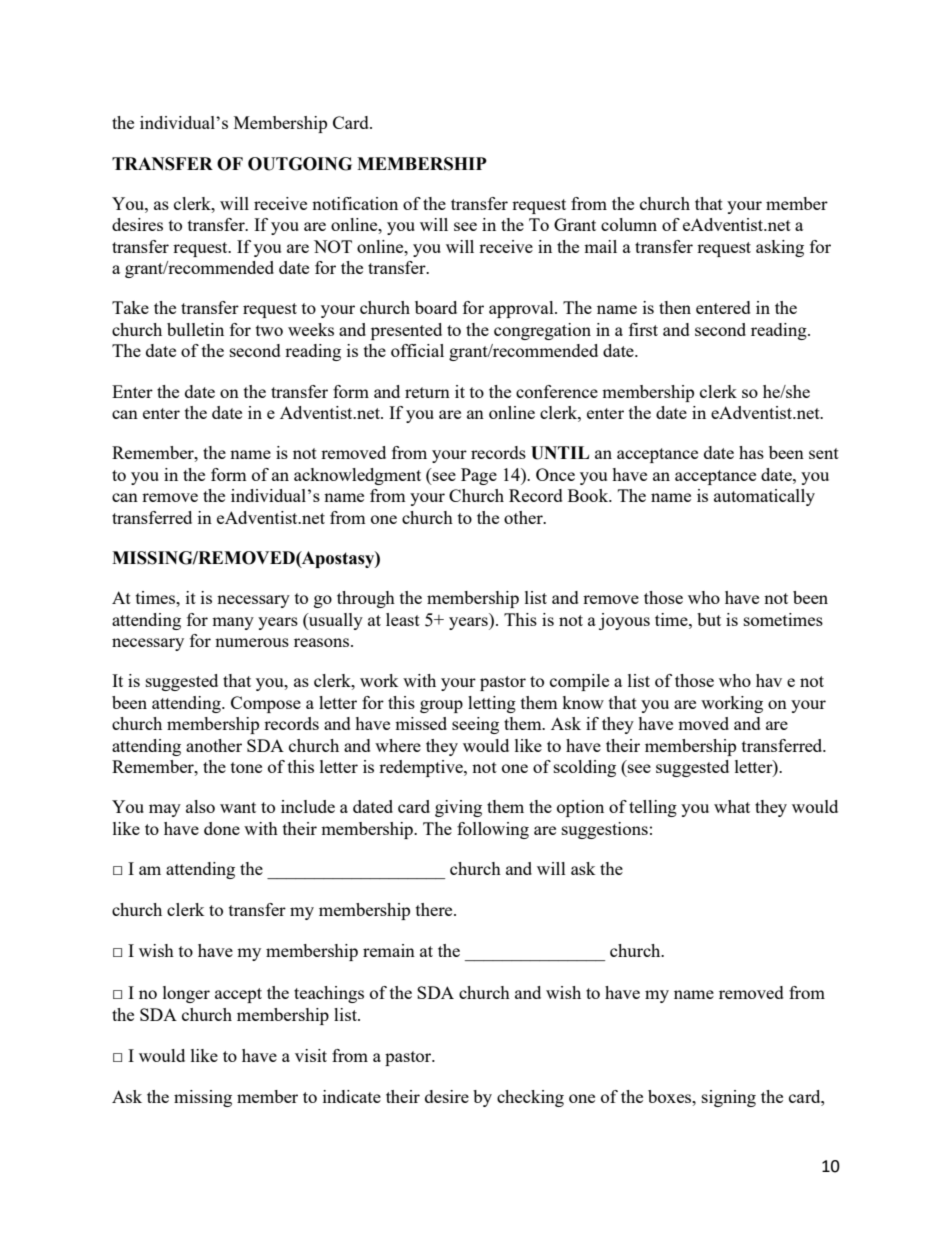 The image size is (952, 1233). What do you see at coordinates (222, 828) in the image?
I see `done` at bounding box center [222, 828].
